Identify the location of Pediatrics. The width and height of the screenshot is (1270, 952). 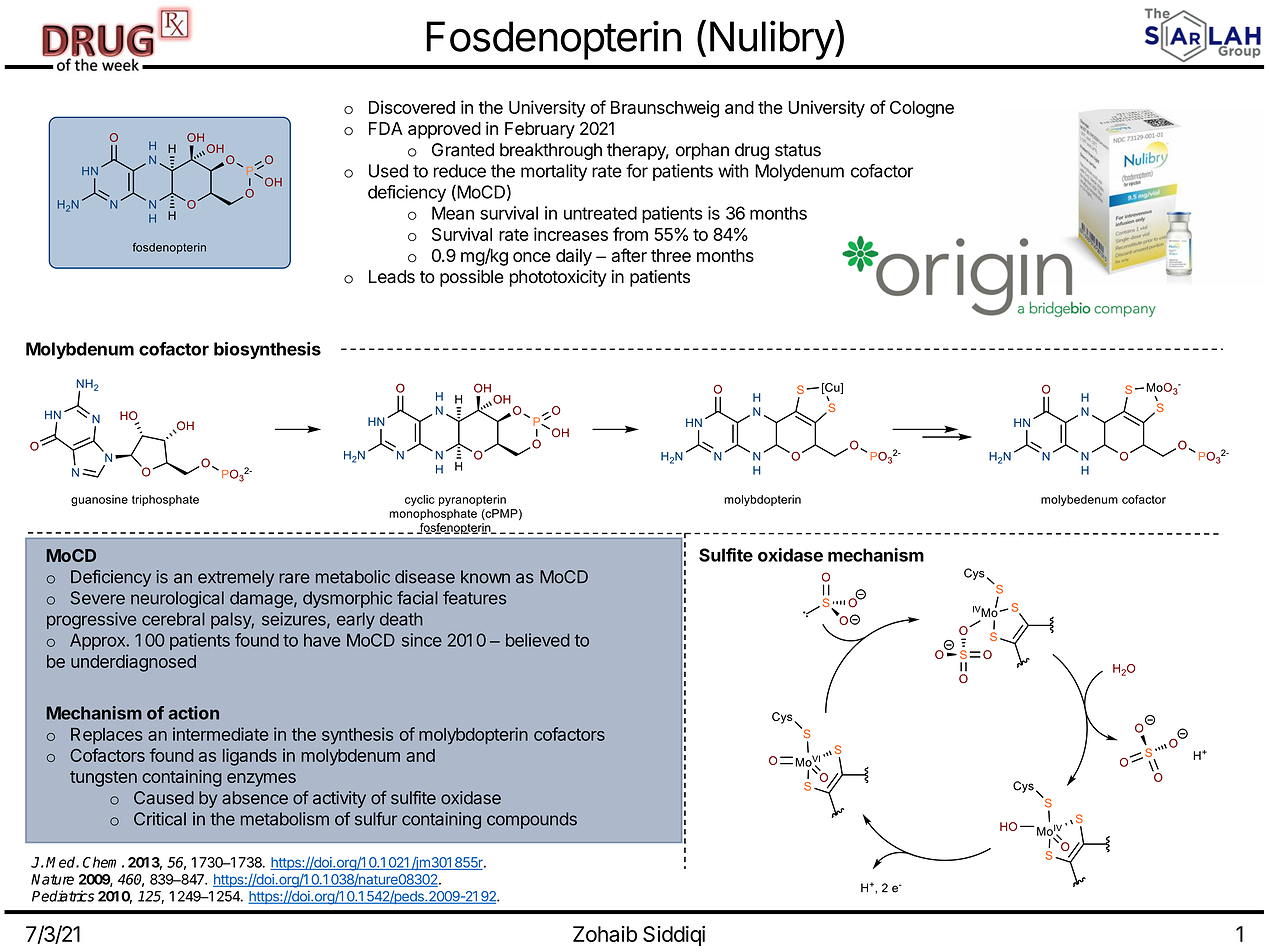
(63, 896).
